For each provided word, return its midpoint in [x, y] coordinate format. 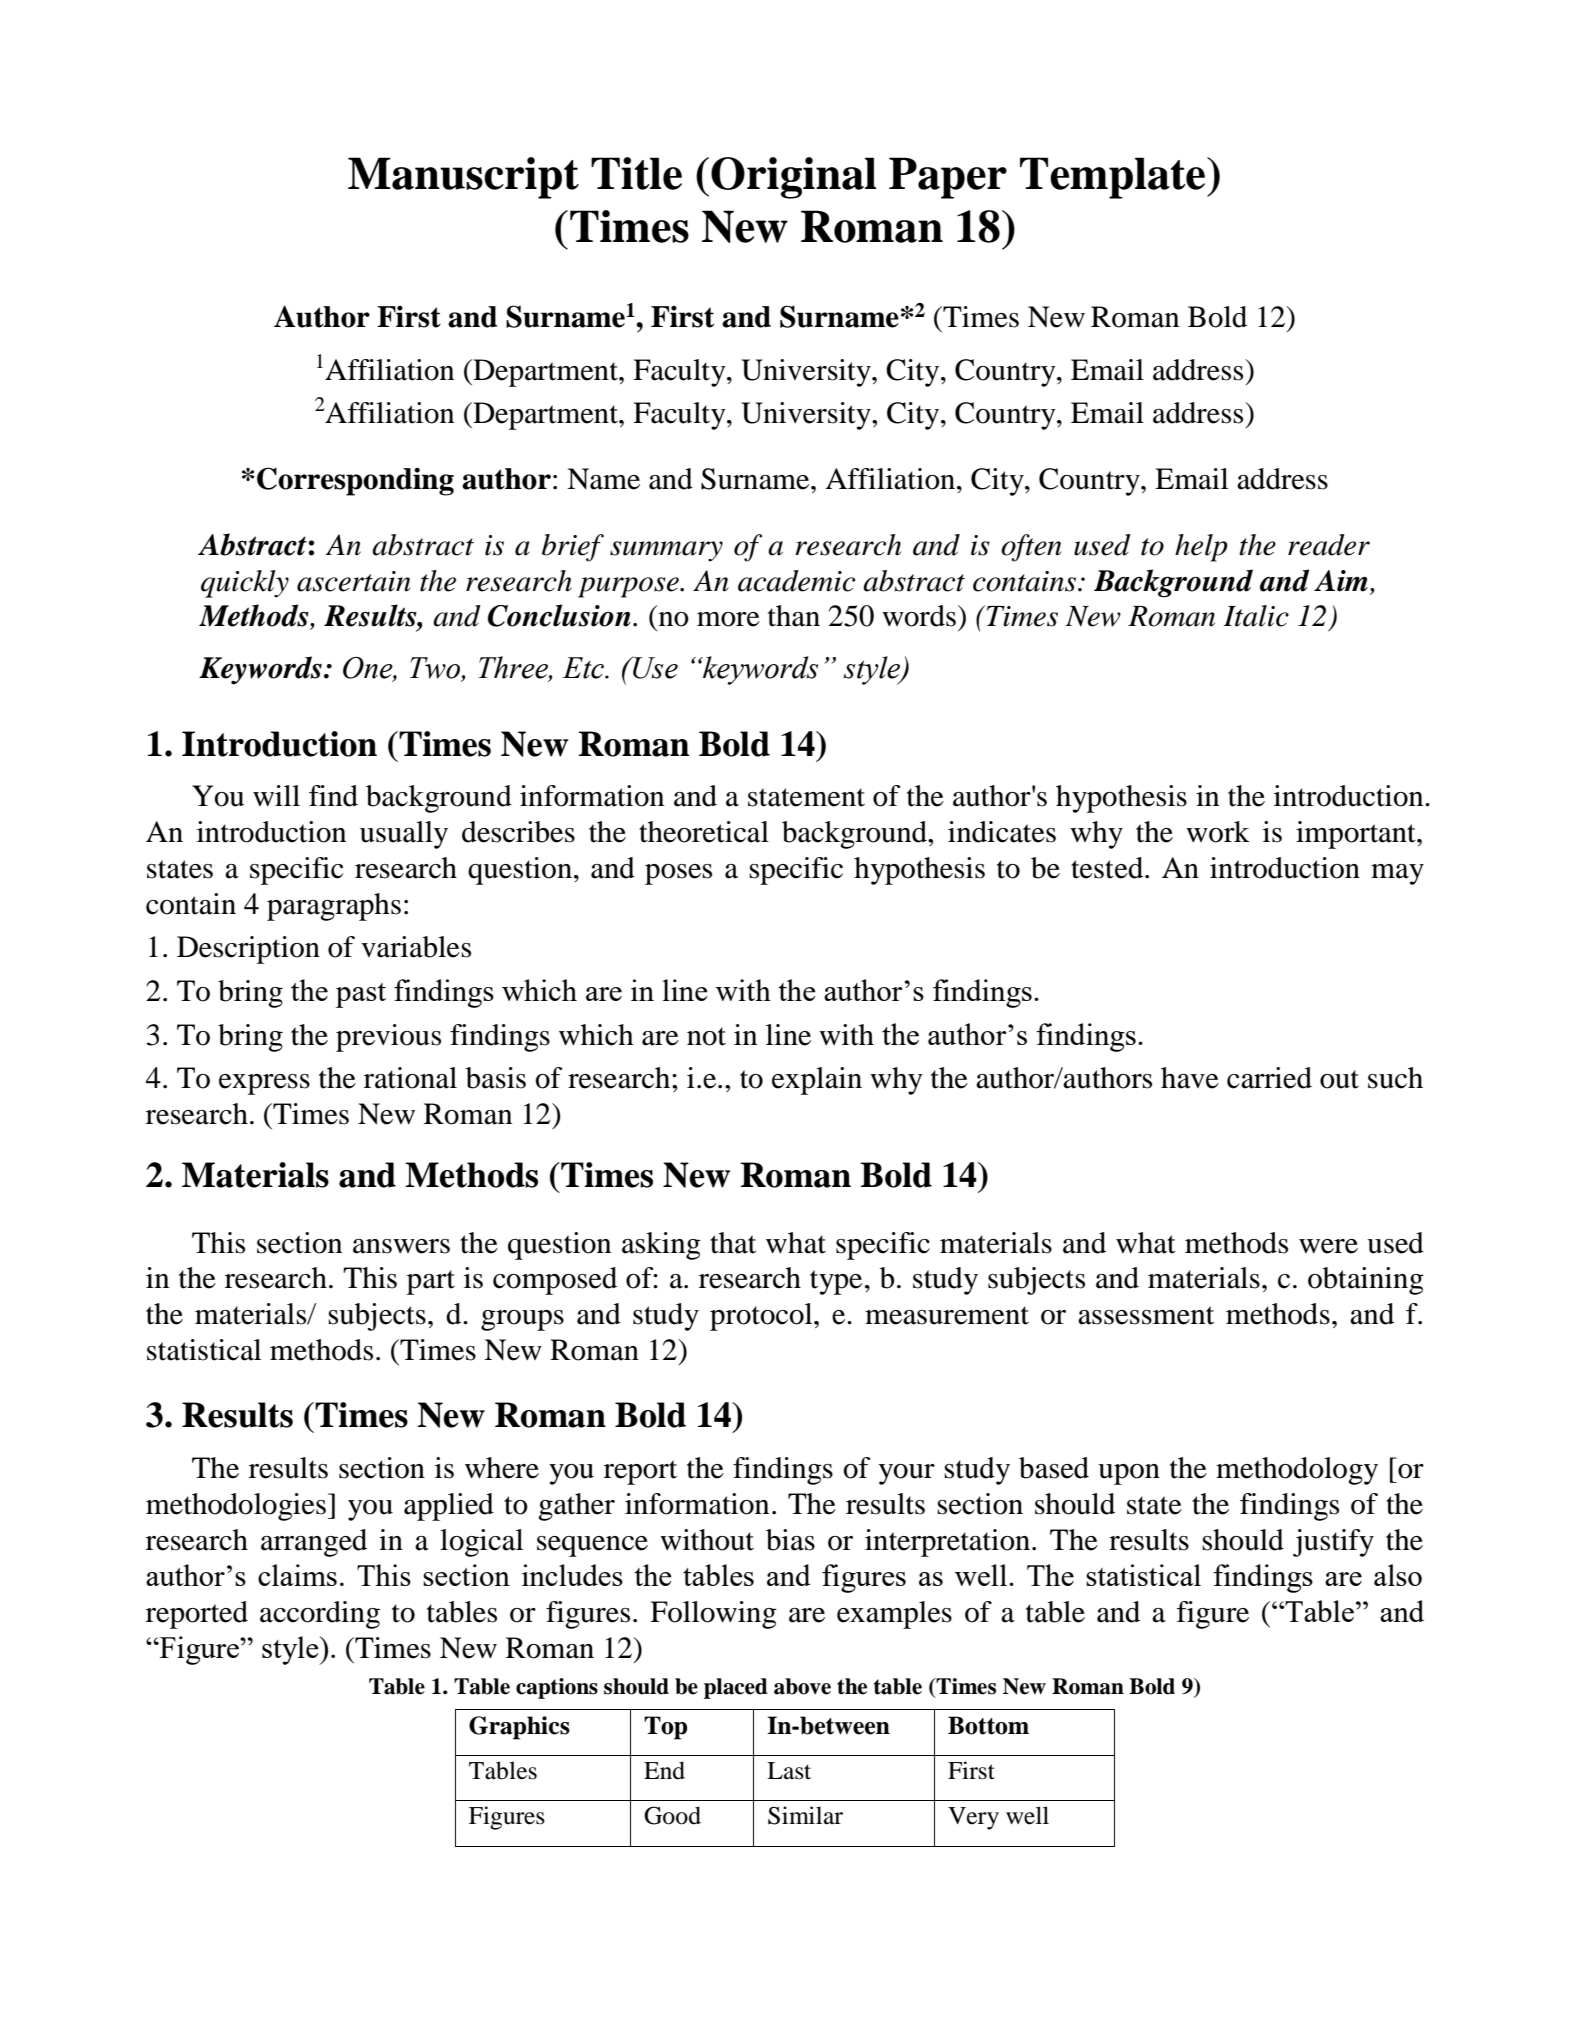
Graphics [519, 1728]
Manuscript [463, 178]
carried [1269, 1078]
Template [1114, 178]
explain [817, 1081]
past [361, 995]
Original [794, 178]
